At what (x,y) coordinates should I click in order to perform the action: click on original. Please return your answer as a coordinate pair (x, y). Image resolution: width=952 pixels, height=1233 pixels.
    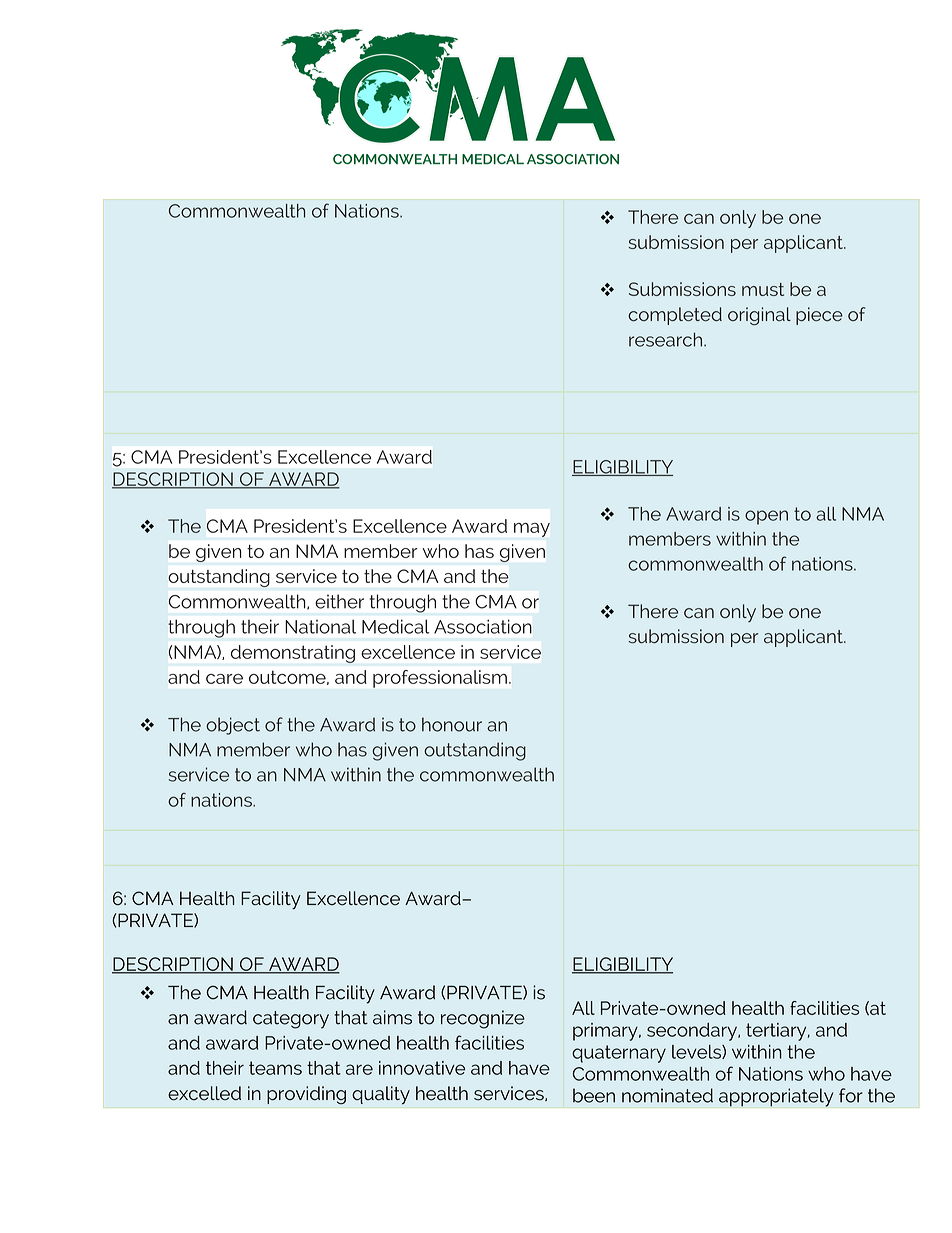
    Looking at the image, I should click on (759, 316).
